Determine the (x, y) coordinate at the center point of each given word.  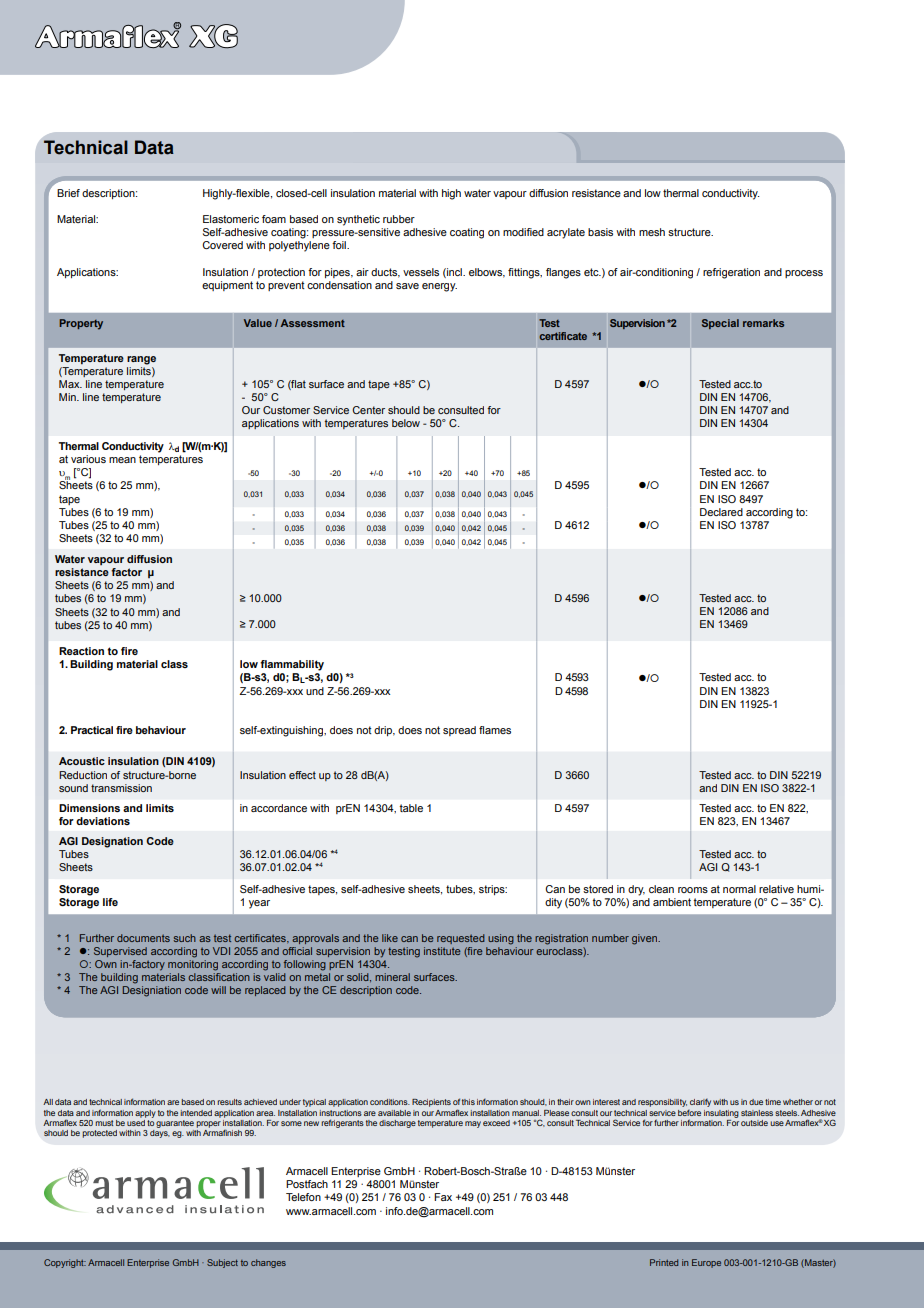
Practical (92, 730)
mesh (652, 232)
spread (459, 731)
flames (495, 730)
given (646, 939)
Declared (721, 512)
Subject (222, 1263)
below (406, 423)
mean (122, 460)
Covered (222, 245)
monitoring (193, 964)
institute (442, 951)
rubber (399, 219)
